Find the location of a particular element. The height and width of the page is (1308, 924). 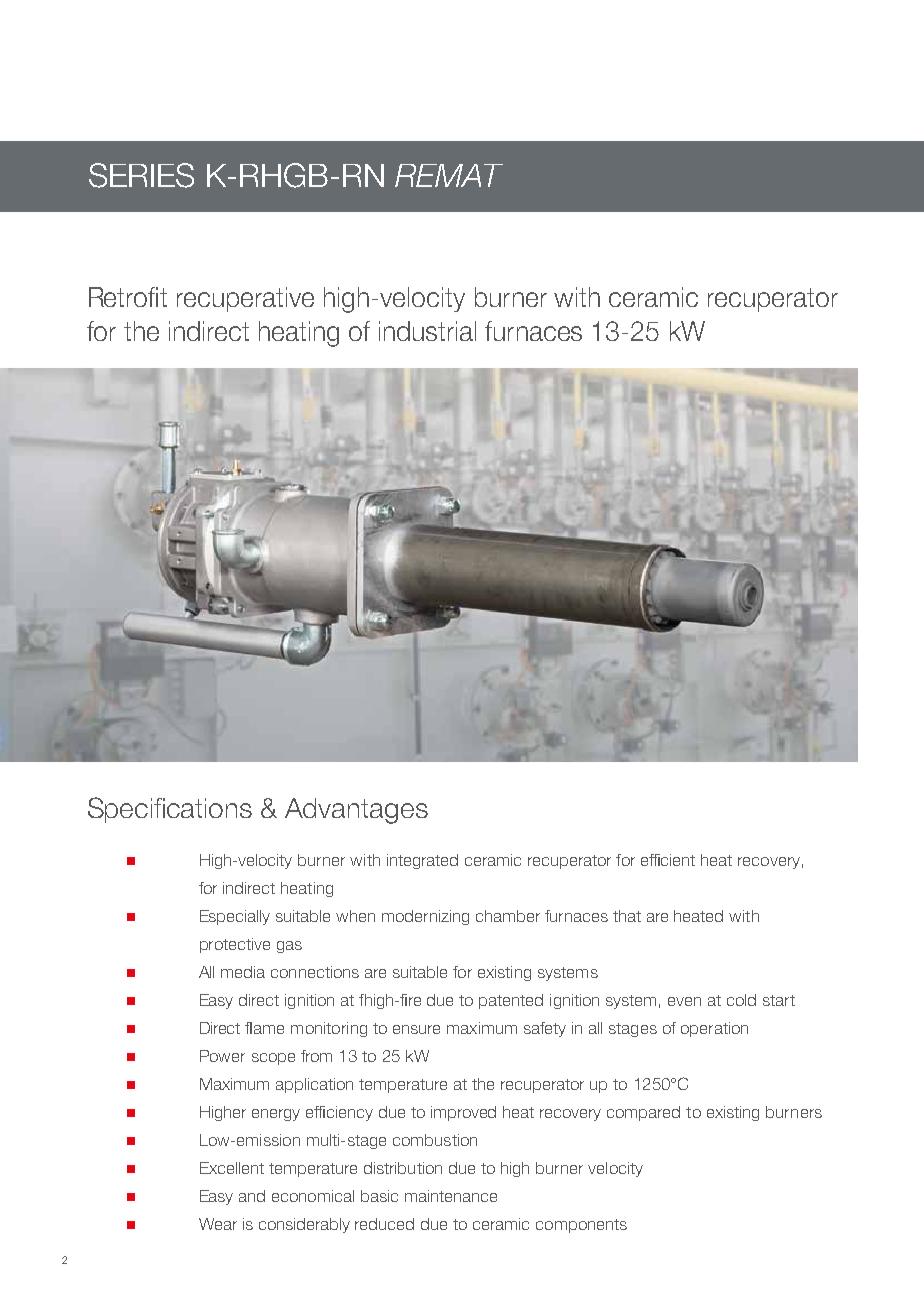

industrial is located at coordinates (427, 331).
